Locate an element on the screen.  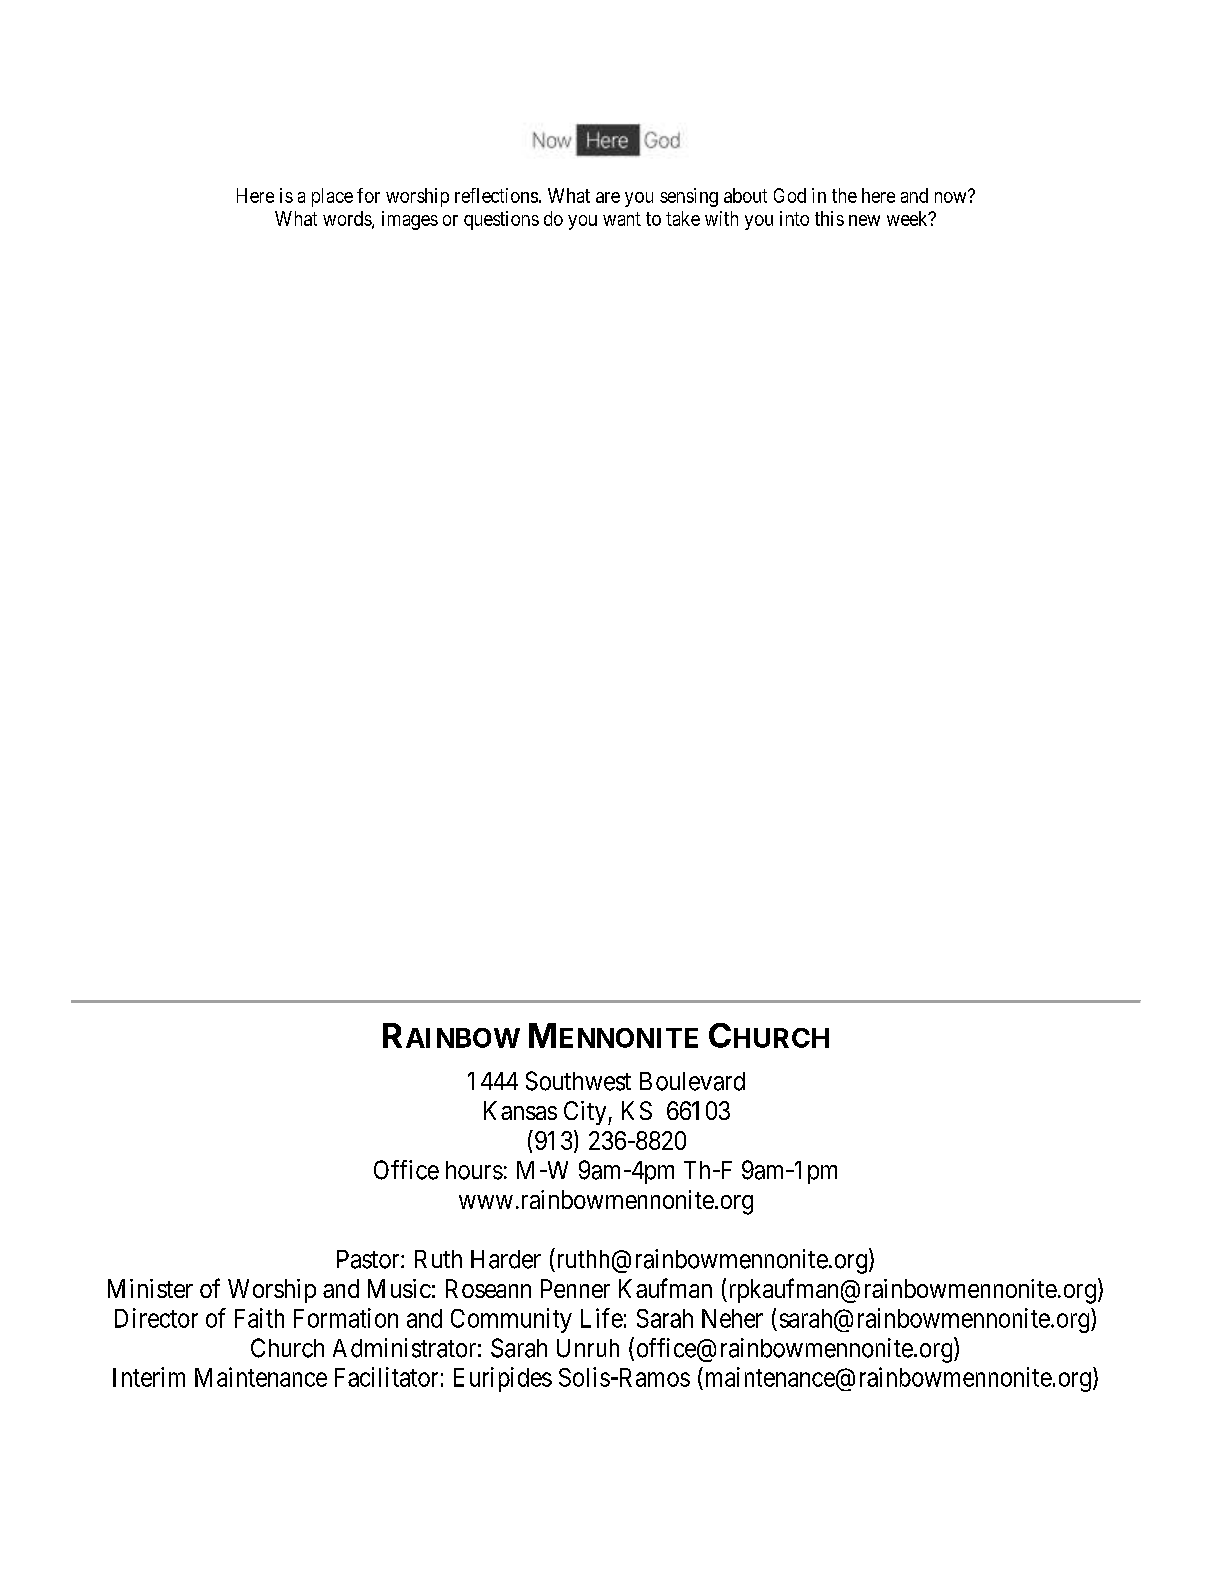
Faith is located at coordinates (259, 1318).
